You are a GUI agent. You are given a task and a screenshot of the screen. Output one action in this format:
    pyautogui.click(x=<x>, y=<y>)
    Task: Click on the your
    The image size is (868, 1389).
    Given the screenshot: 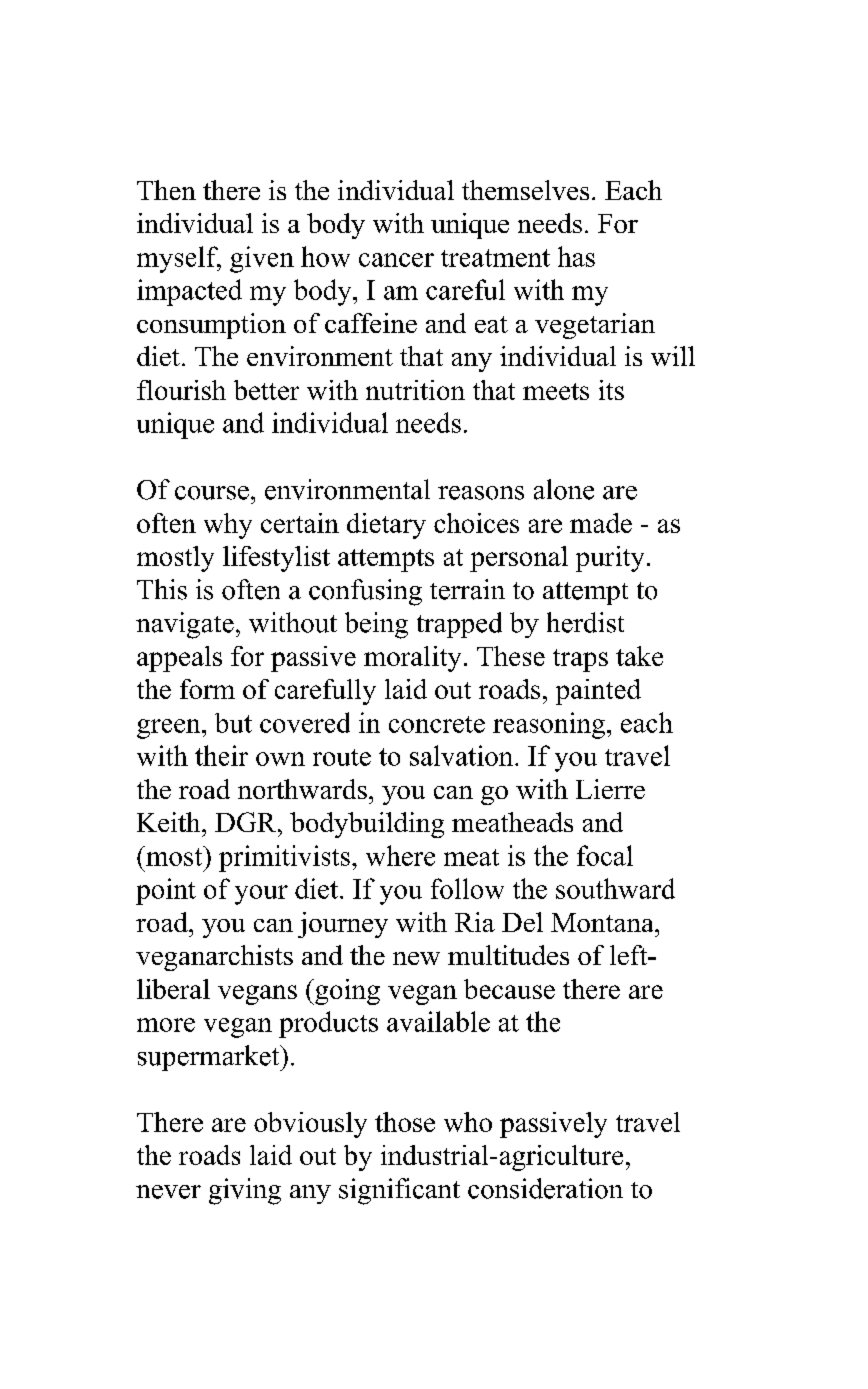 What is the action you would take?
    pyautogui.click(x=261, y=895)
